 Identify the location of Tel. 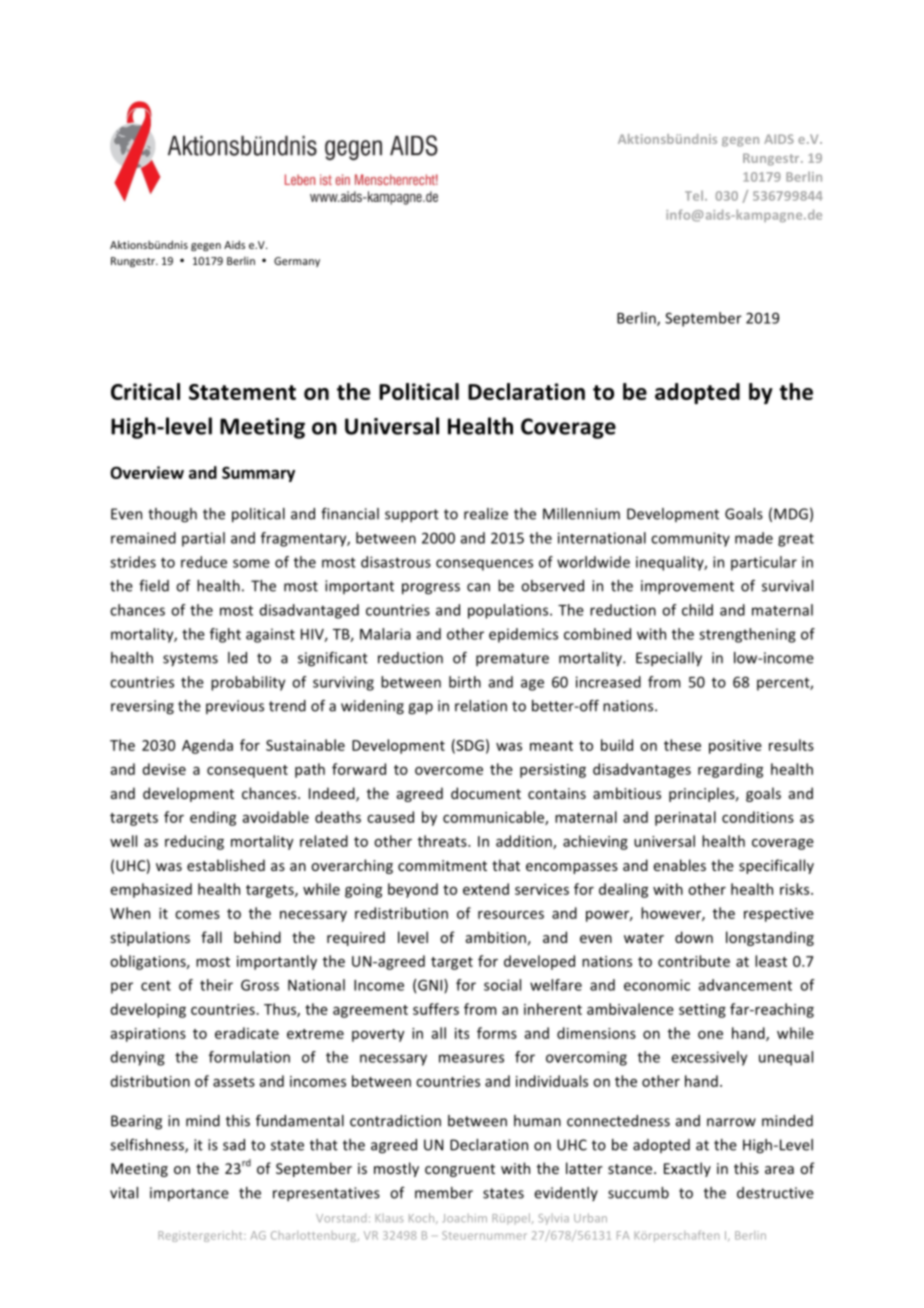
(694, 195).
